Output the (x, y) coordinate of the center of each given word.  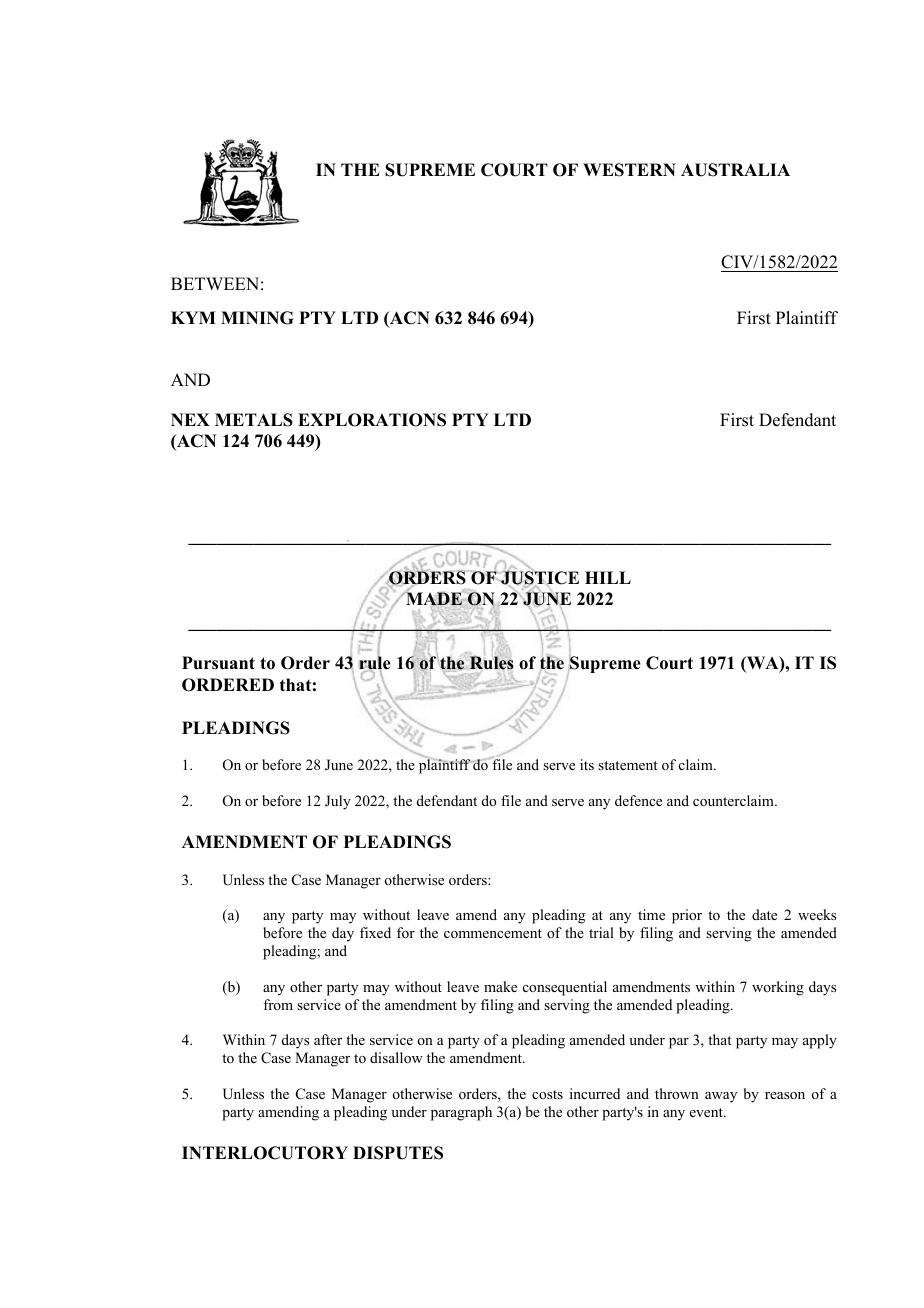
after (328, 1039)
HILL (608, 577)
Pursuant (218, 663)
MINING (257, 318)
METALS (254, 420)
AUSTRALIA (735, 170)
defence (638, 800)
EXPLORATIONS (372, 420)
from (278, 1004)
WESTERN (629, 170)
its (587, 764)
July (338, 802)
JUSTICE (539, 578)
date (764, 914)
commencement (493, 933)
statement (628, 765)
